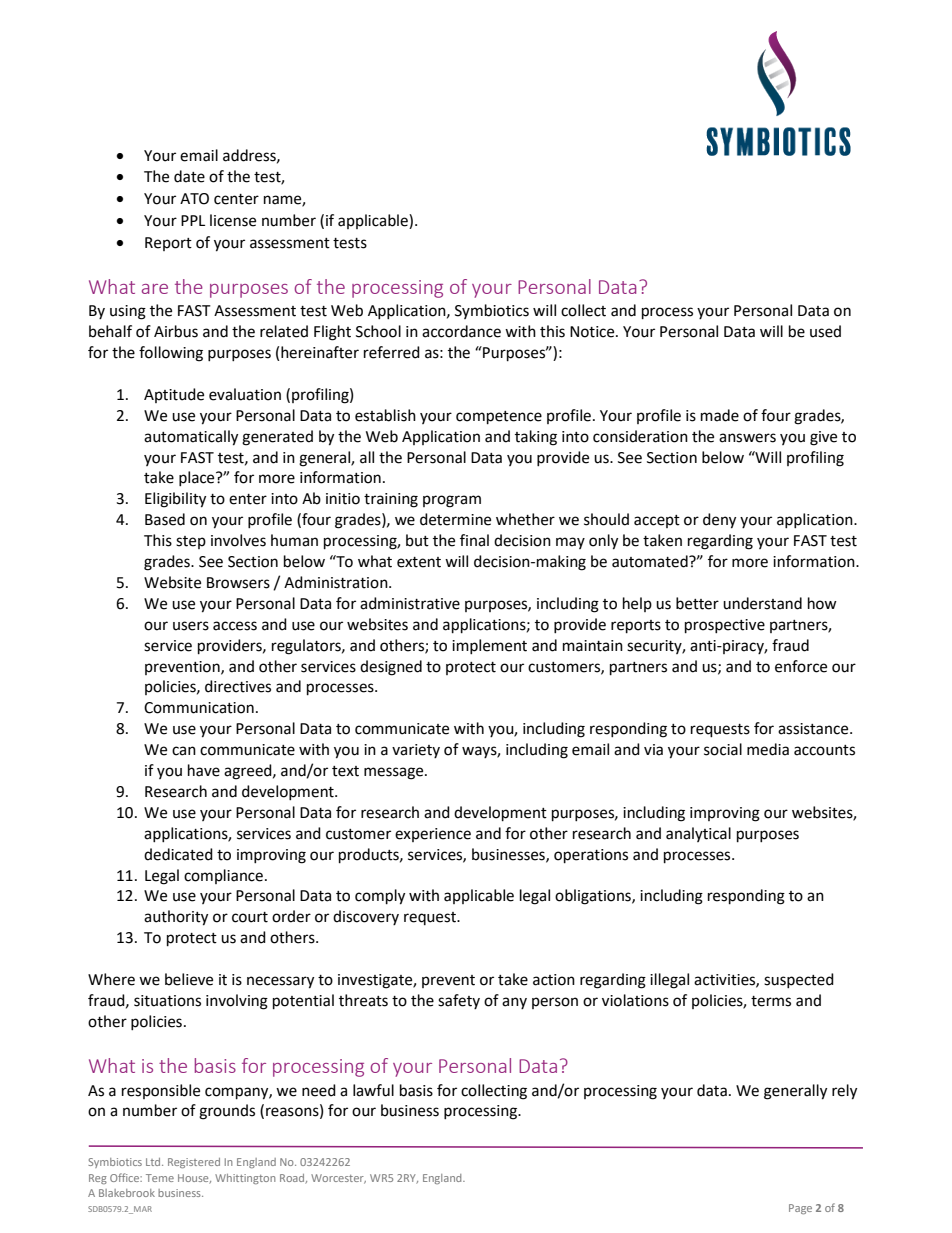 The height and width of the screenshot is (1233, 952). What do you see at coordinates (801, 666) in the screenshot?
I see `enforce` at bounding box center [801, 666].
